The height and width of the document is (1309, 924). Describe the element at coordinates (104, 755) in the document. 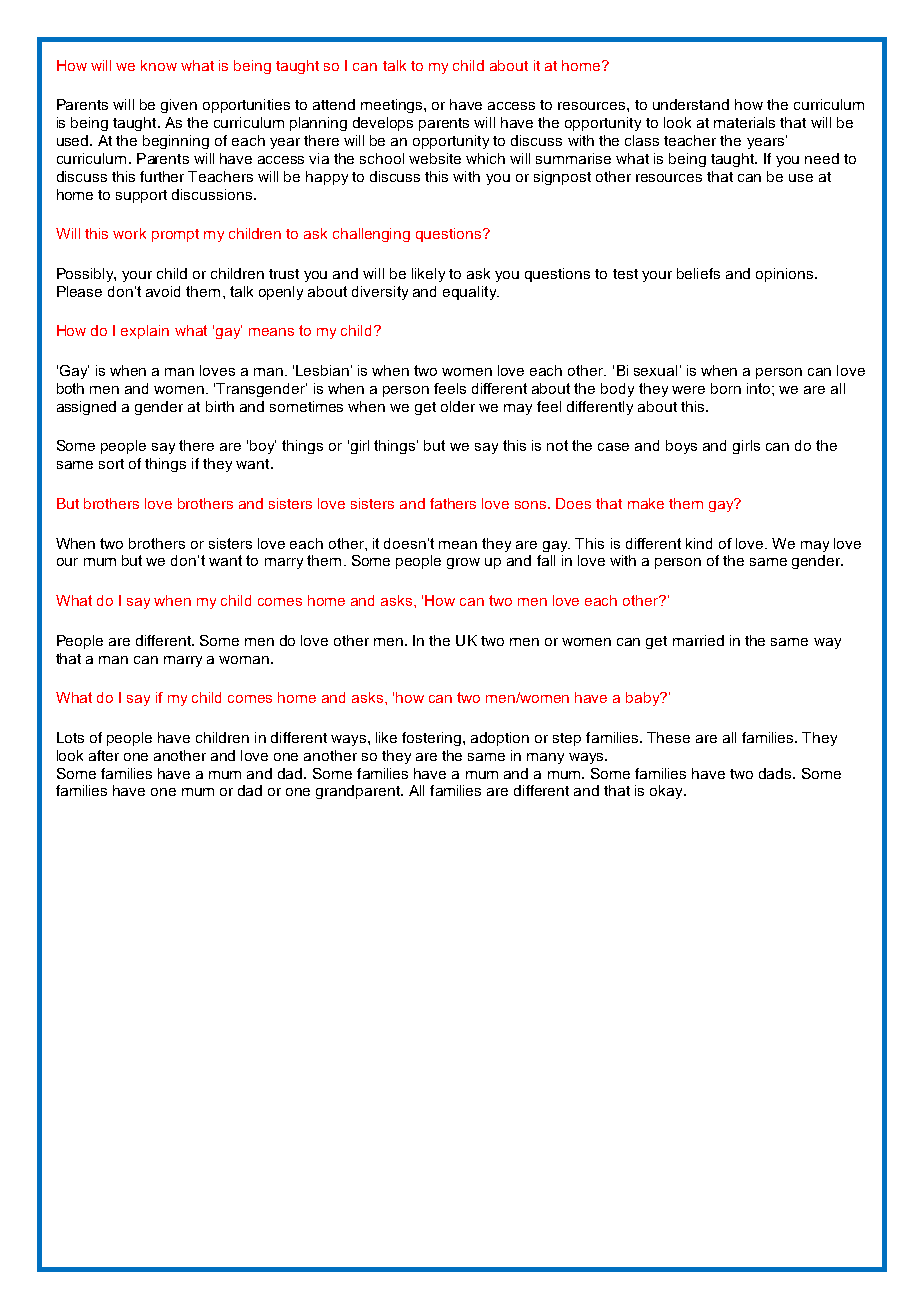

I see `after` at that location.
